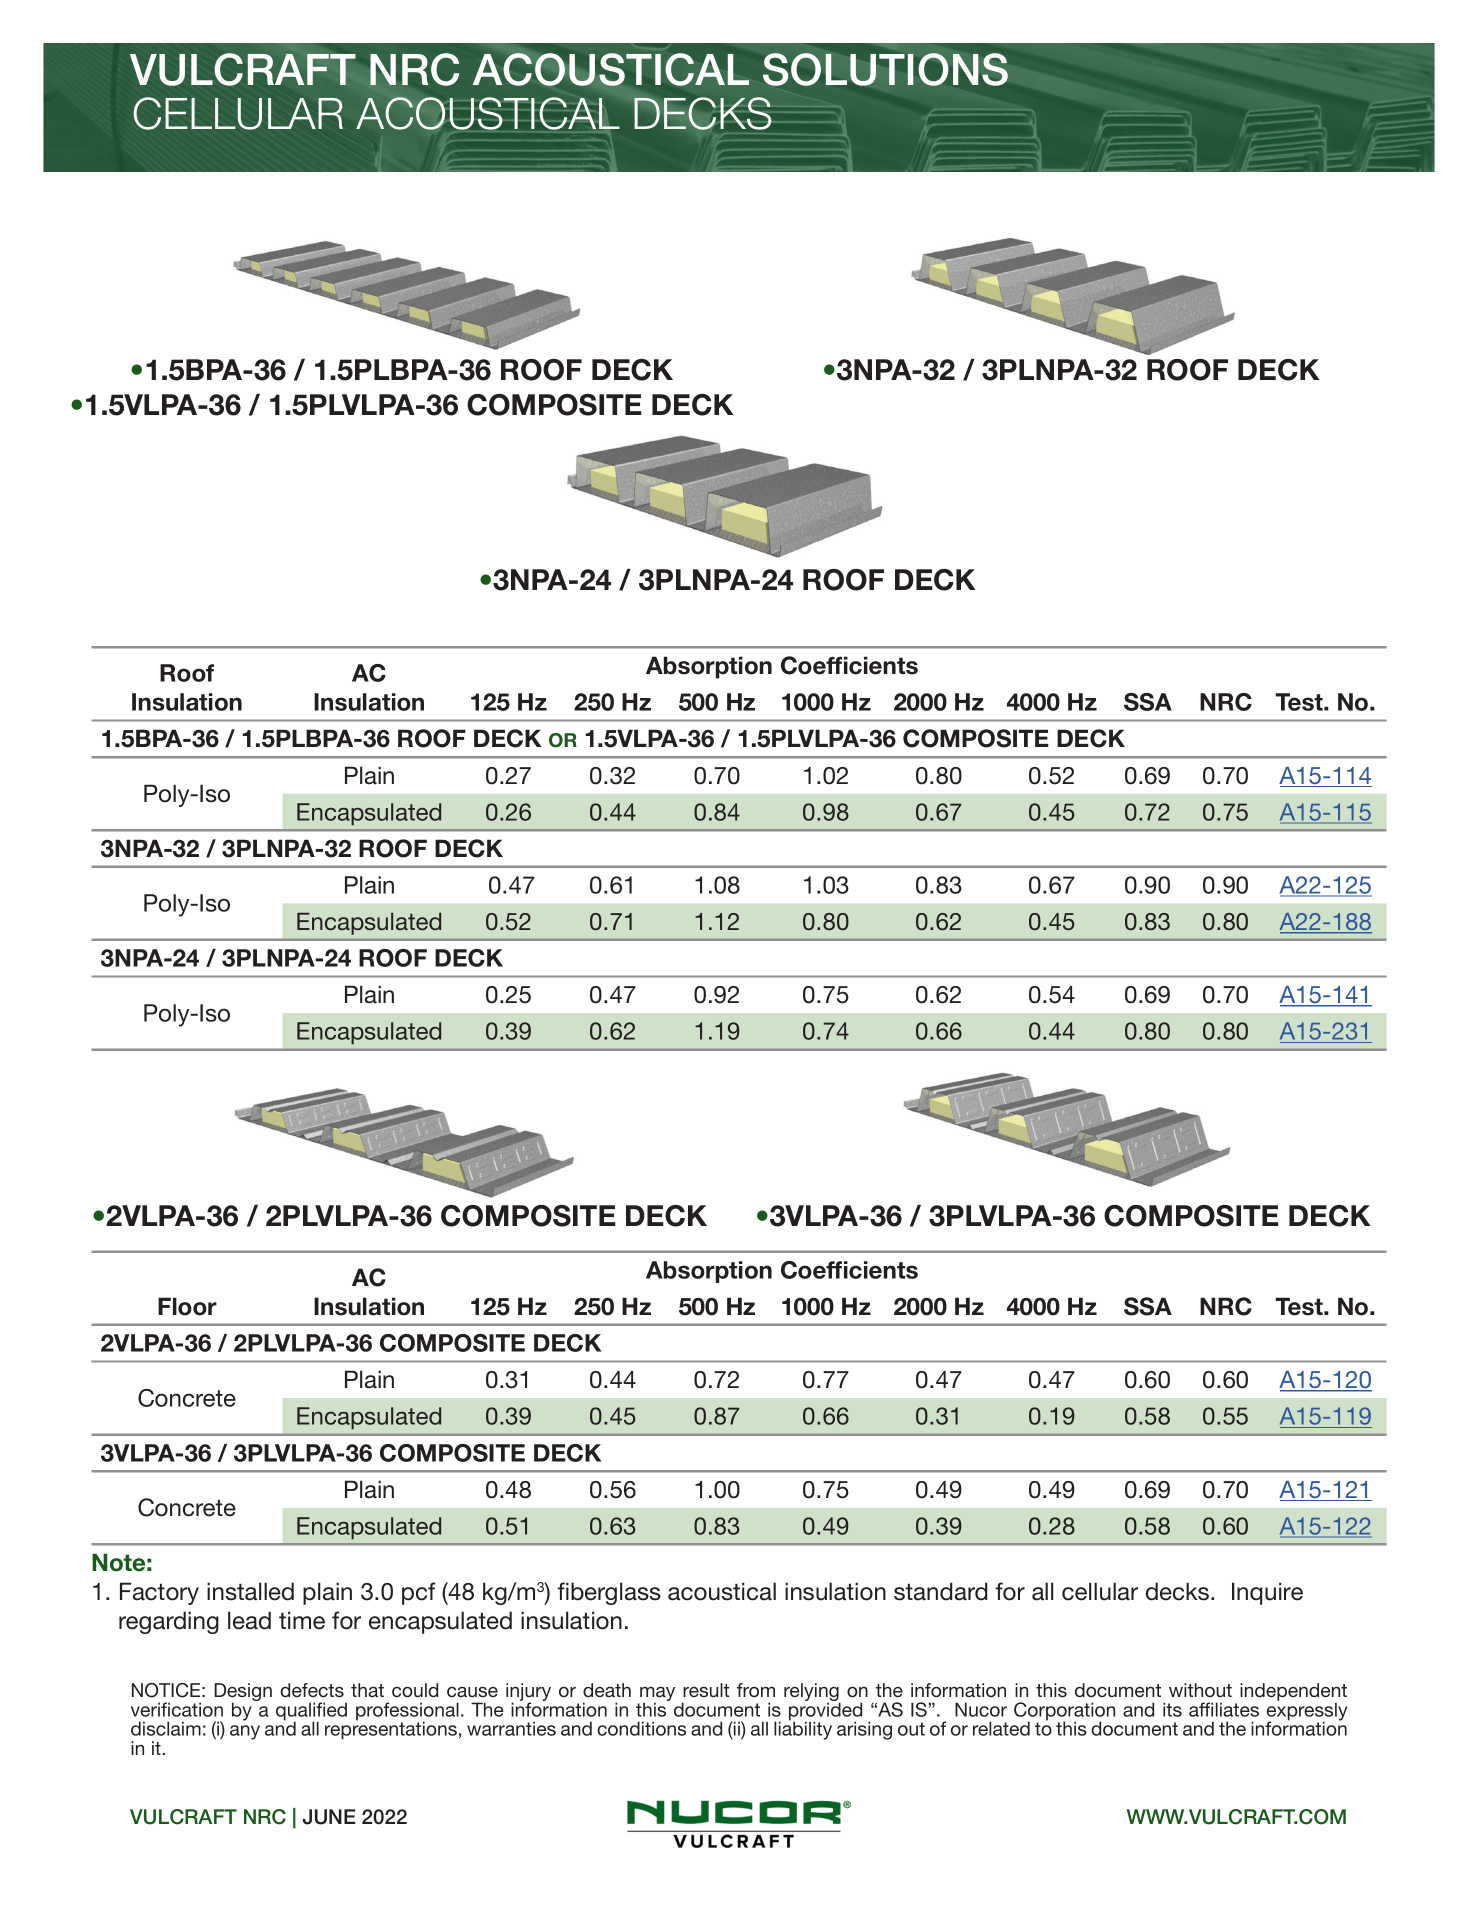 The image size is (1478, 1913). What do you see at coordinates (803, 1730) in the screenshot?
I see `liability` at bounding box center [803, 1730].
